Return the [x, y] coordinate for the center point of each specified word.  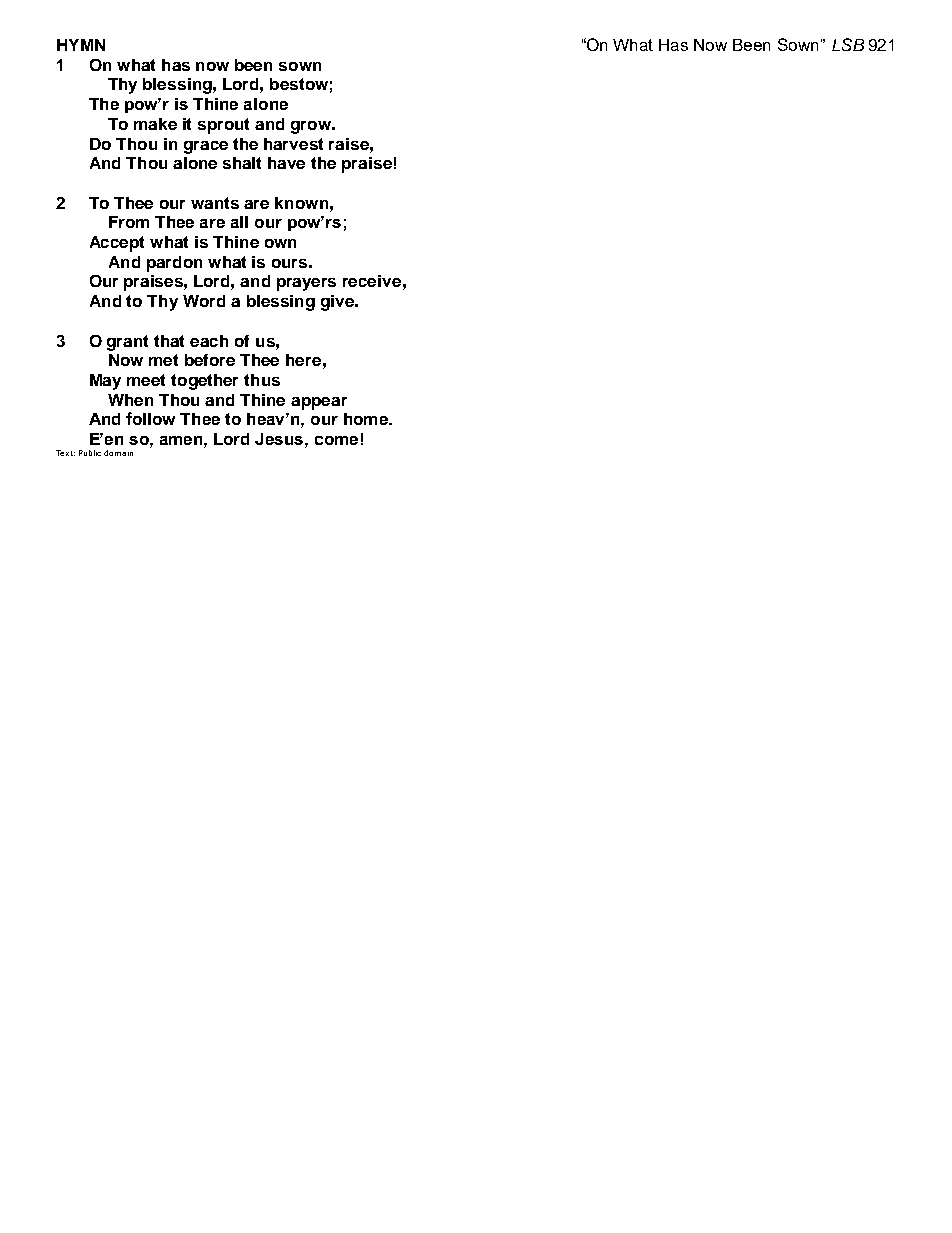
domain [118, 453]
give [338, 303]
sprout [223, 126]
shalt [242, 163]
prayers [306, 284]
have [286, 163]
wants [215, 203]
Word [204, 301]
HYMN [81, 45]
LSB [848, 44]
